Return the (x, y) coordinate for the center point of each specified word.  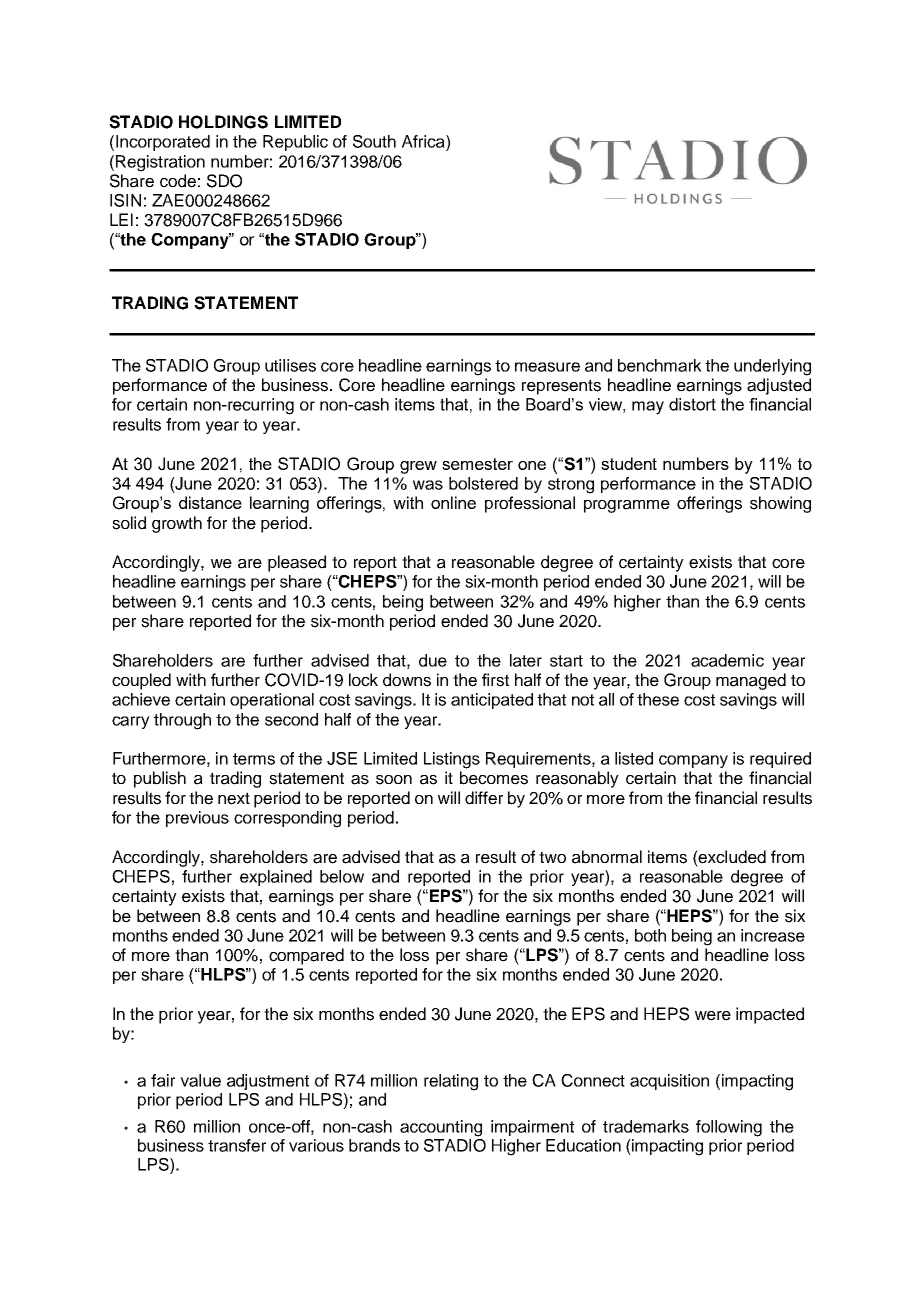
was (428, 485)
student (629, 463)
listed (634, 758)
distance (210, 502)
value (200, 1080)
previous (197, 819)
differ (484, 798)
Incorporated (163, 143)
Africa (424, 141)
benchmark (660, 365)
